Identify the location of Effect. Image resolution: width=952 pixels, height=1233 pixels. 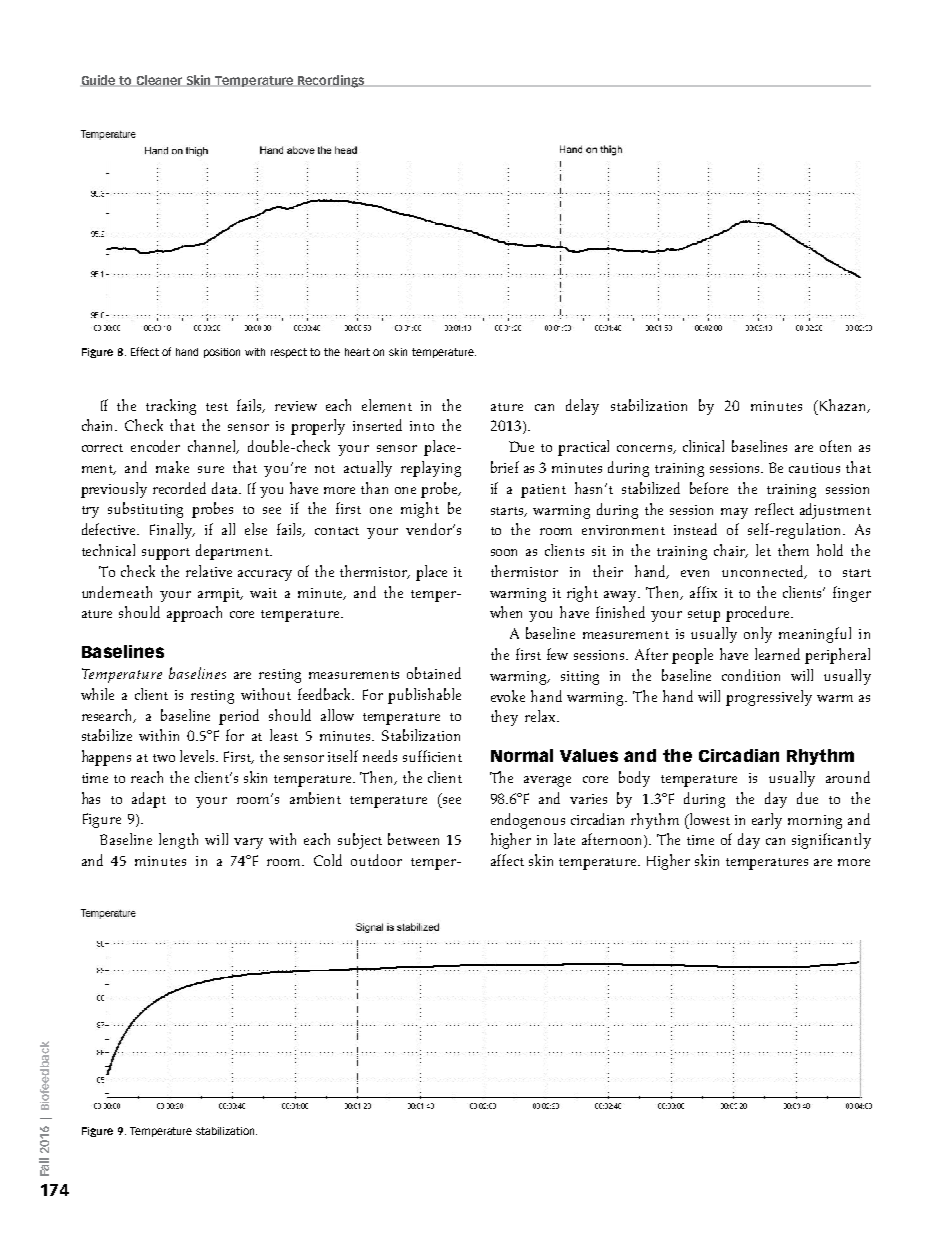
(145, 351).
